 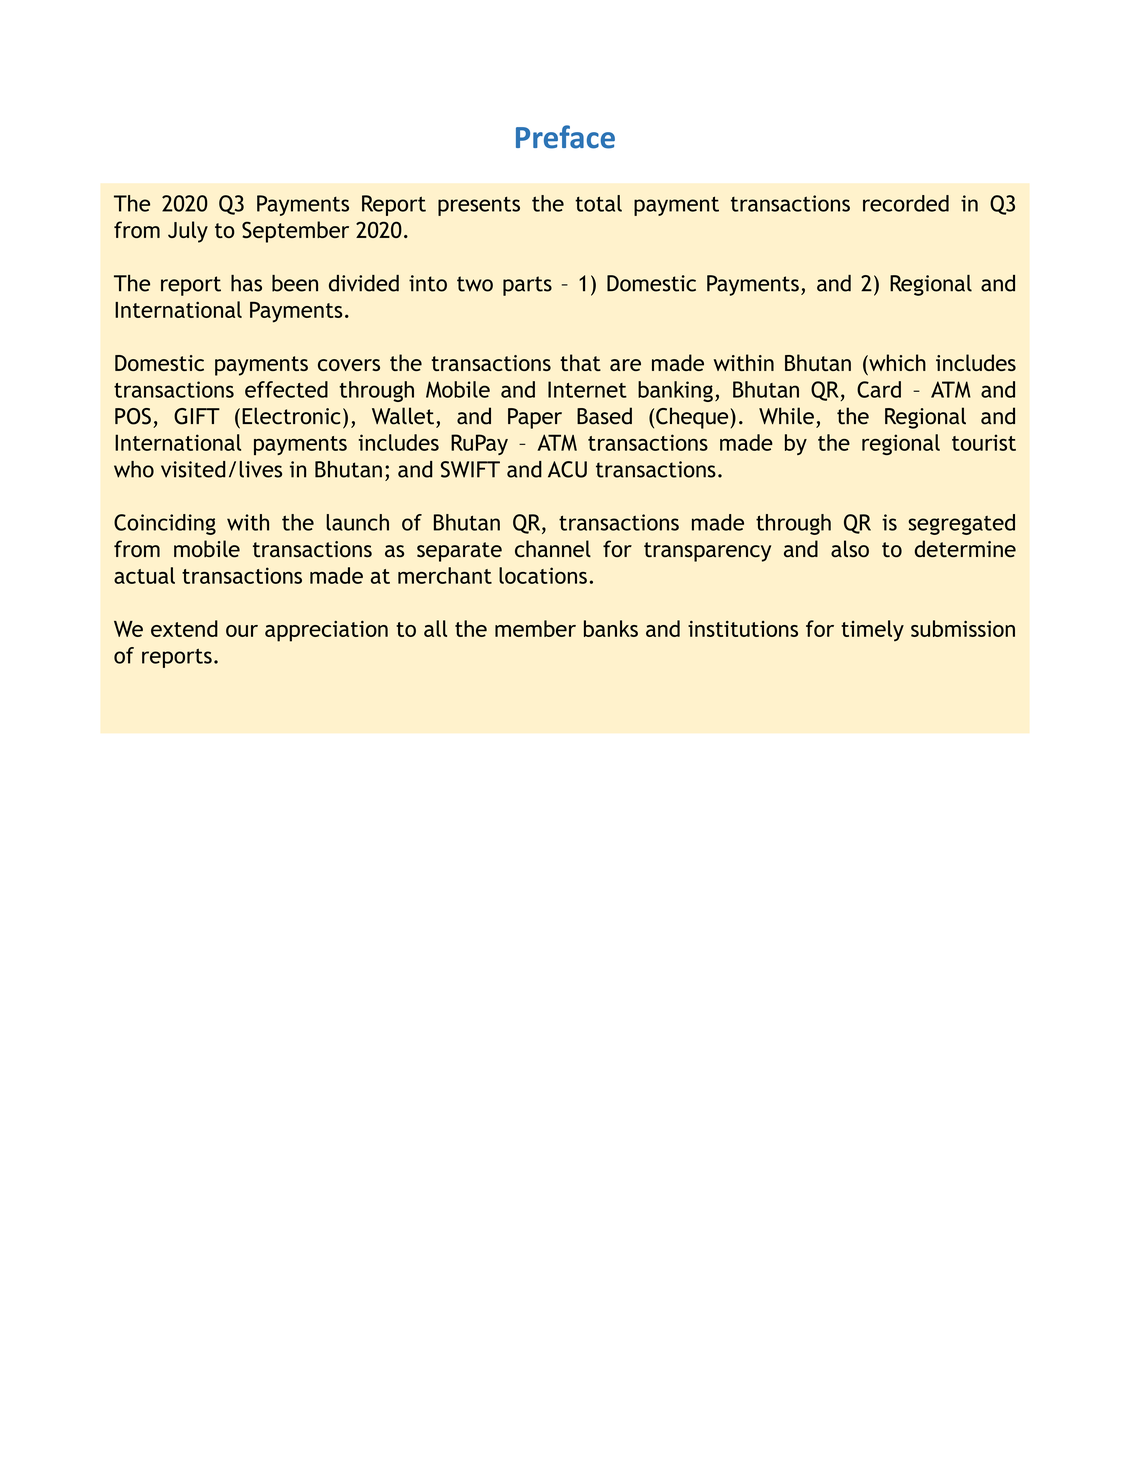 I want to click on has, so click(x=246, y=283).
